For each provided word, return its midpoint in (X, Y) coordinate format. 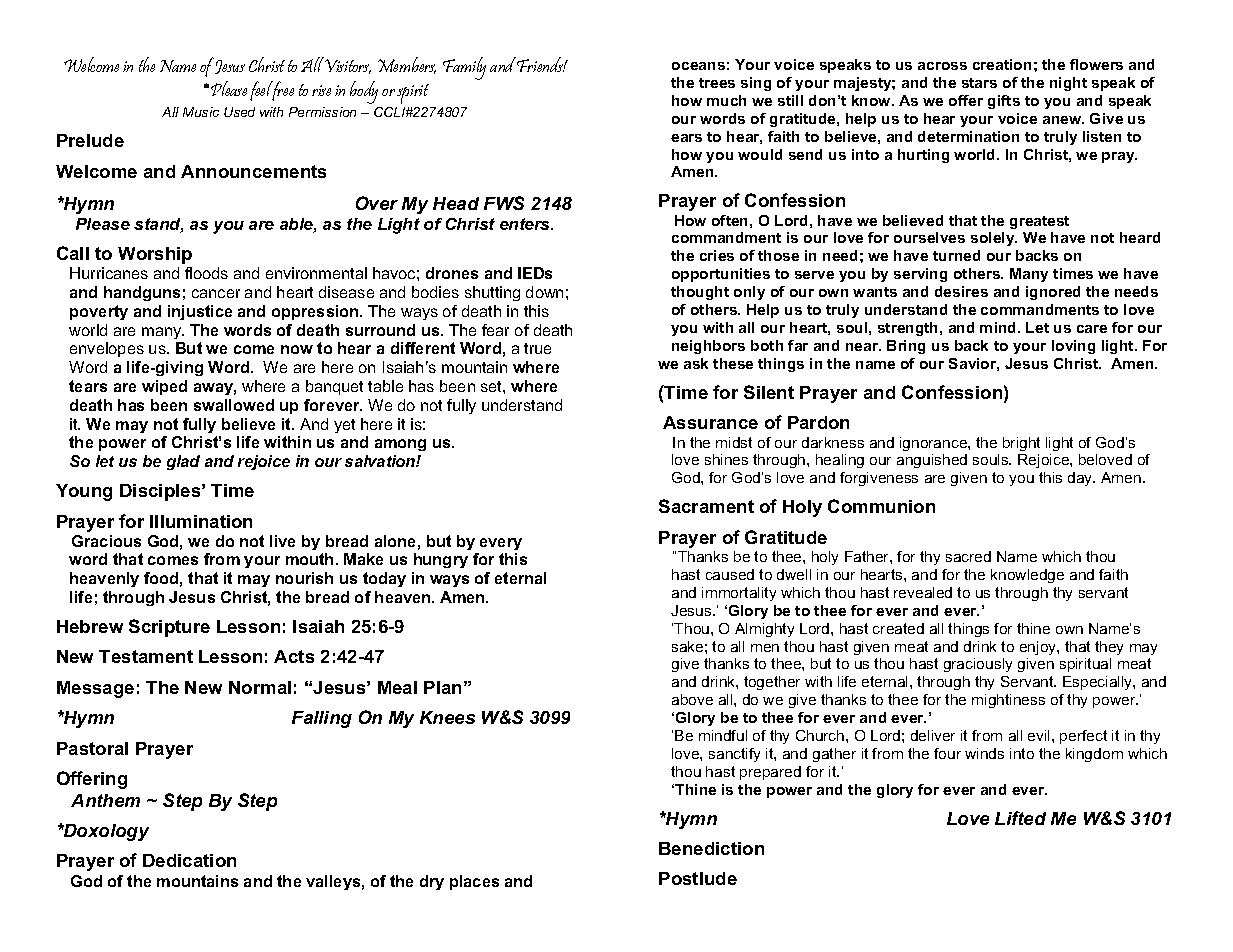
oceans (698, 66)
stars (979, 83)
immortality (739, 594)
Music (201, 112)
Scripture (169, 628)
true (537, 348)
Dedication (189, 860)
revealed (923, 592)
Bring (906, 347)
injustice (200, 312)
